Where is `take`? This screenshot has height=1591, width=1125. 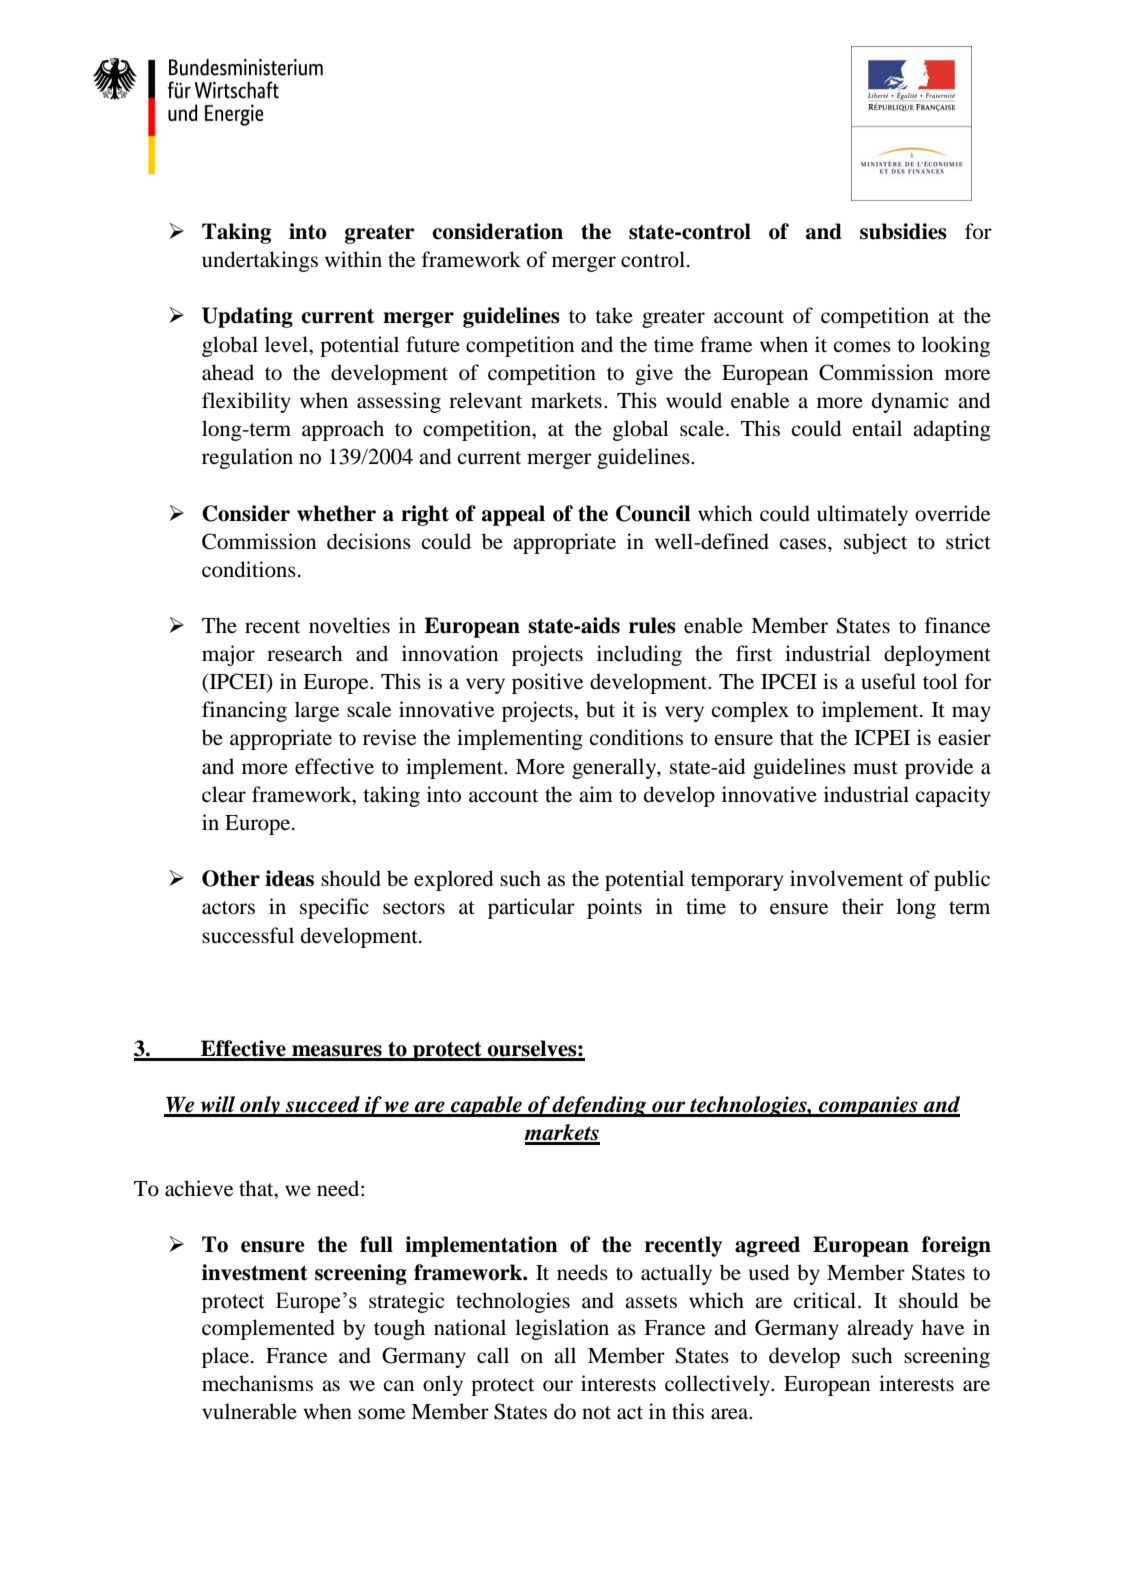
take is located at coordinates (614, 315).
